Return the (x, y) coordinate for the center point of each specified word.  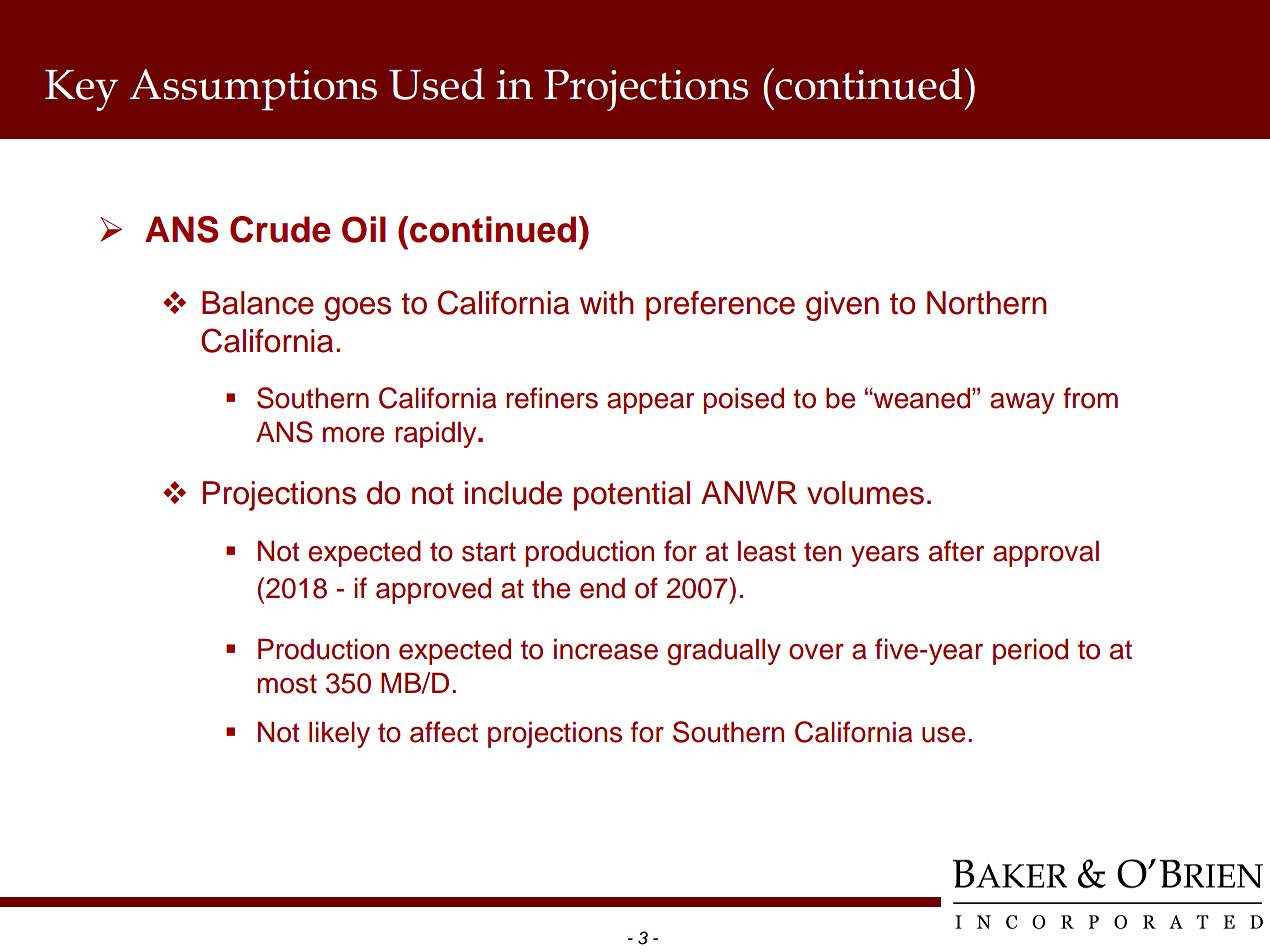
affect (444, 732)
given (842, 306)
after (956, 551)
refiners (552, 398)
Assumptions (253, 90)
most (287, 684)
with (607, 302)
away (1022, 403)
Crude (280, 229)
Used (437, 84)
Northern (987, 303)
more (353, 435)
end (602, 588)
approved (433, 591)
